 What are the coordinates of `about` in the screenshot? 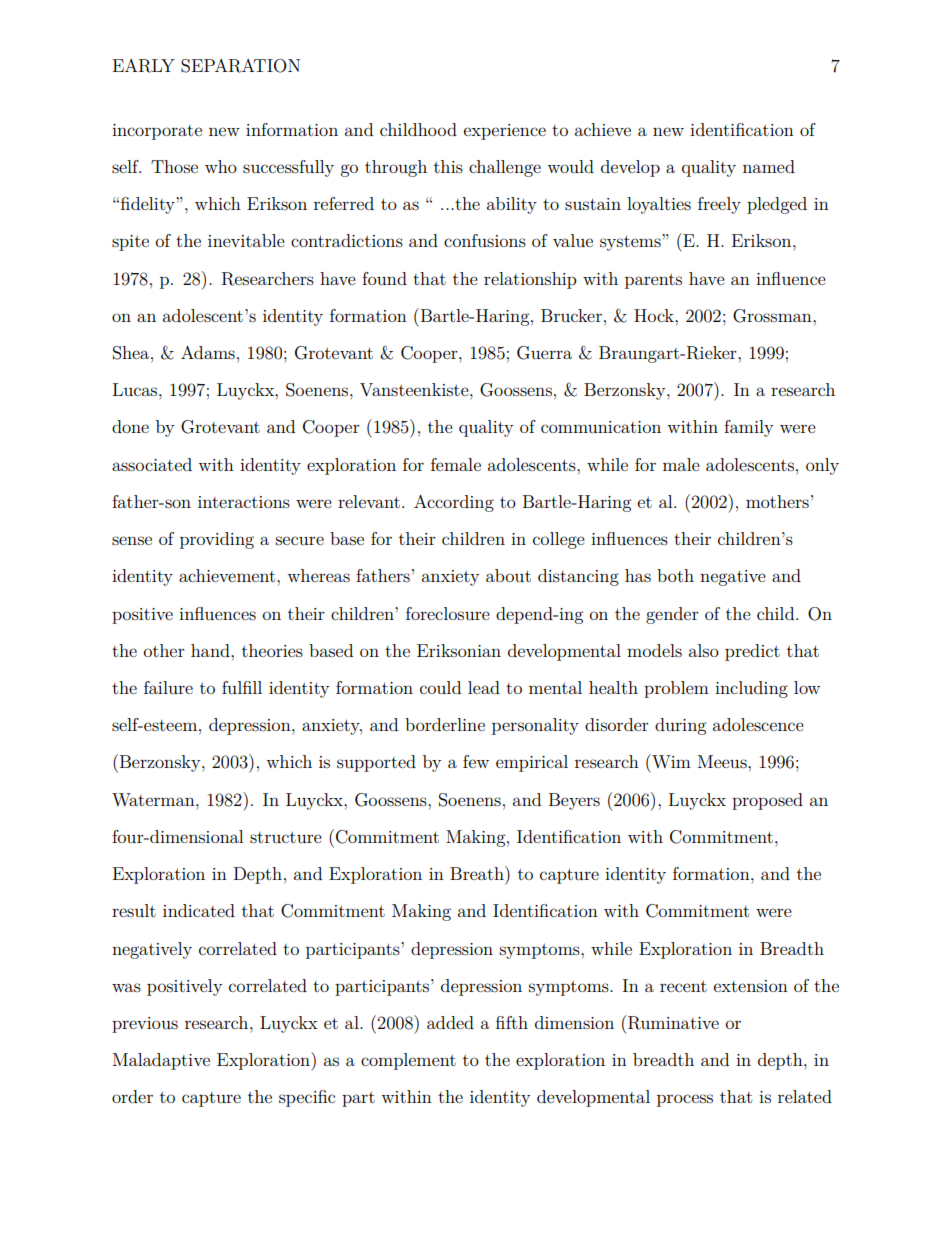 It's located at (508, 575).
